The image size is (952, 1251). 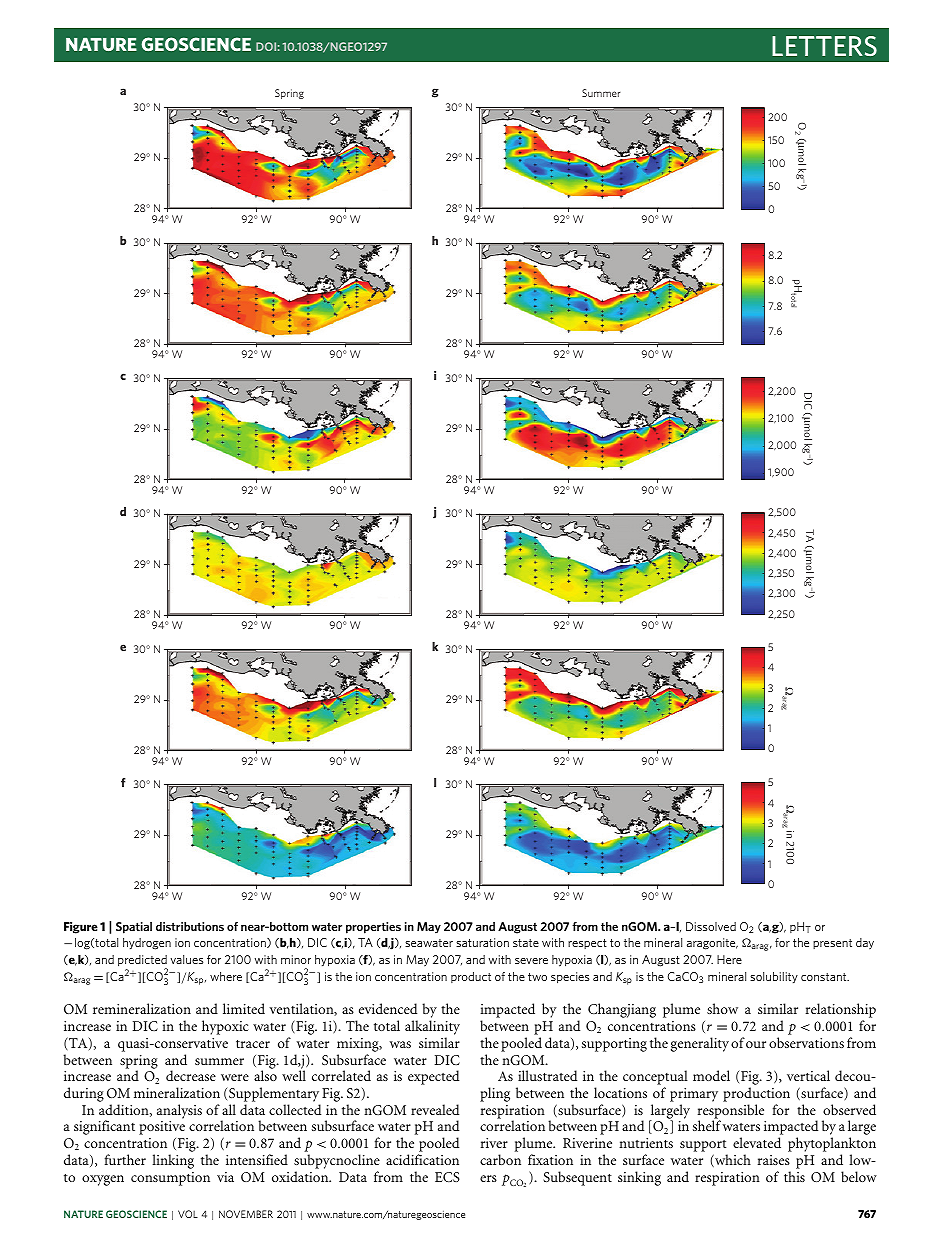 I want to click on LETTERS, so click(x=824, y=46).
